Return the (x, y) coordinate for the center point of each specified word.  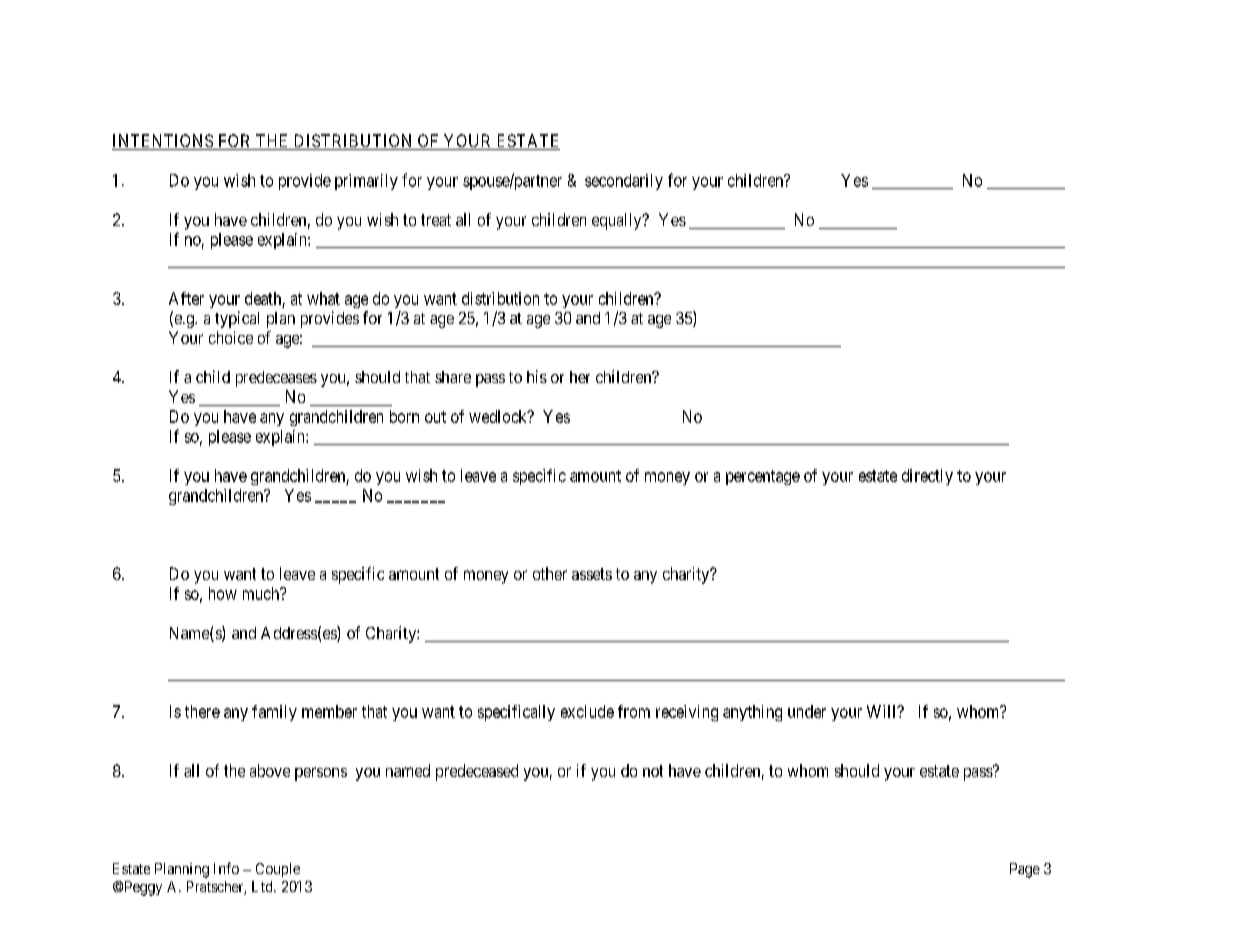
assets (592, 574)
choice (231, 337)
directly (927, 477)
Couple (278, 870)
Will (883, 711)
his (537, 376)
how (223, 593)
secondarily (624, 182)
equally (618, 221)
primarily (366, 182)
